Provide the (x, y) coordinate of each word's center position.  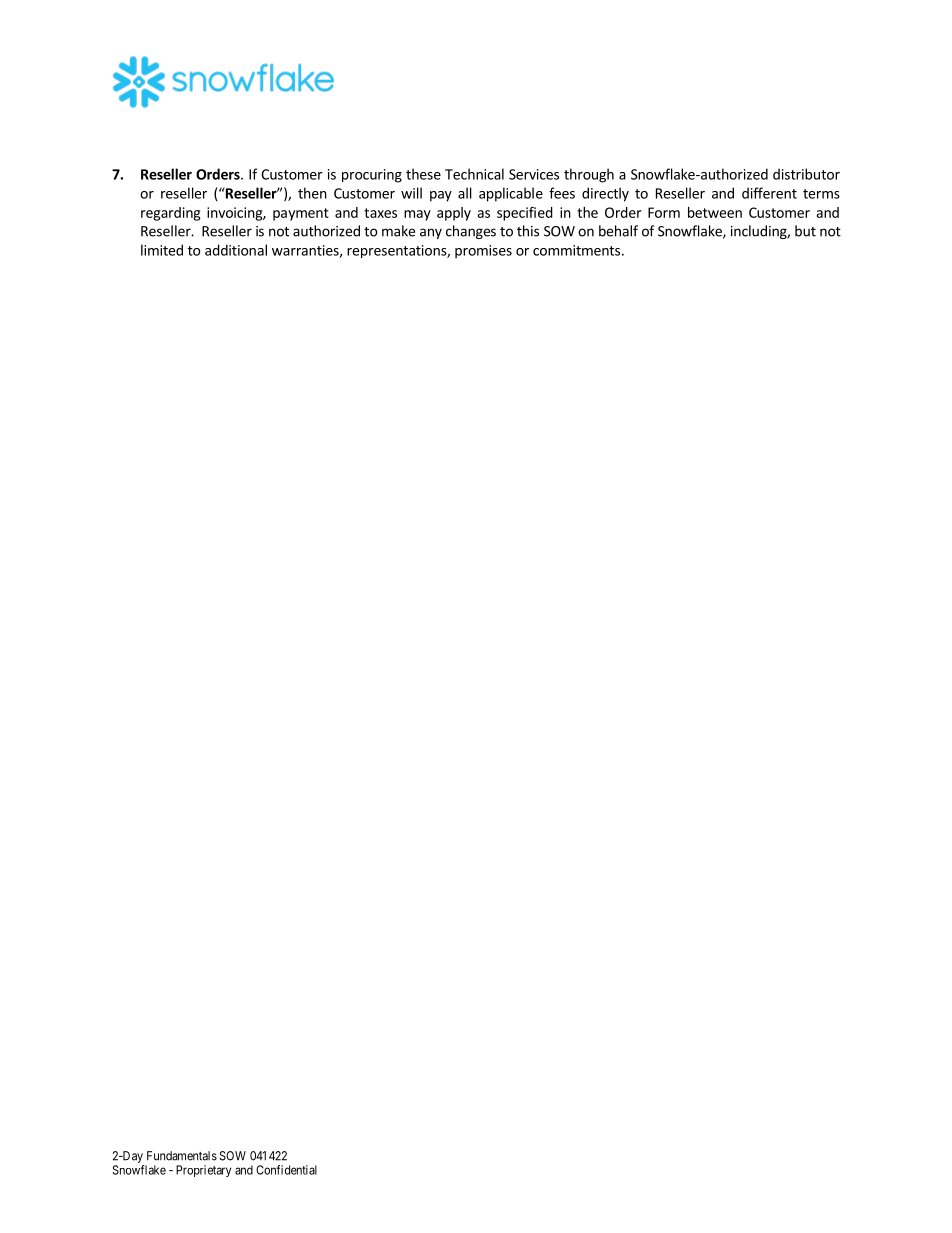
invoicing (235, 214)
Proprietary (203, 1171)
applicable (511, 194)
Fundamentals (182, 1156)
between (715, 212)
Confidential (286, 1170)
